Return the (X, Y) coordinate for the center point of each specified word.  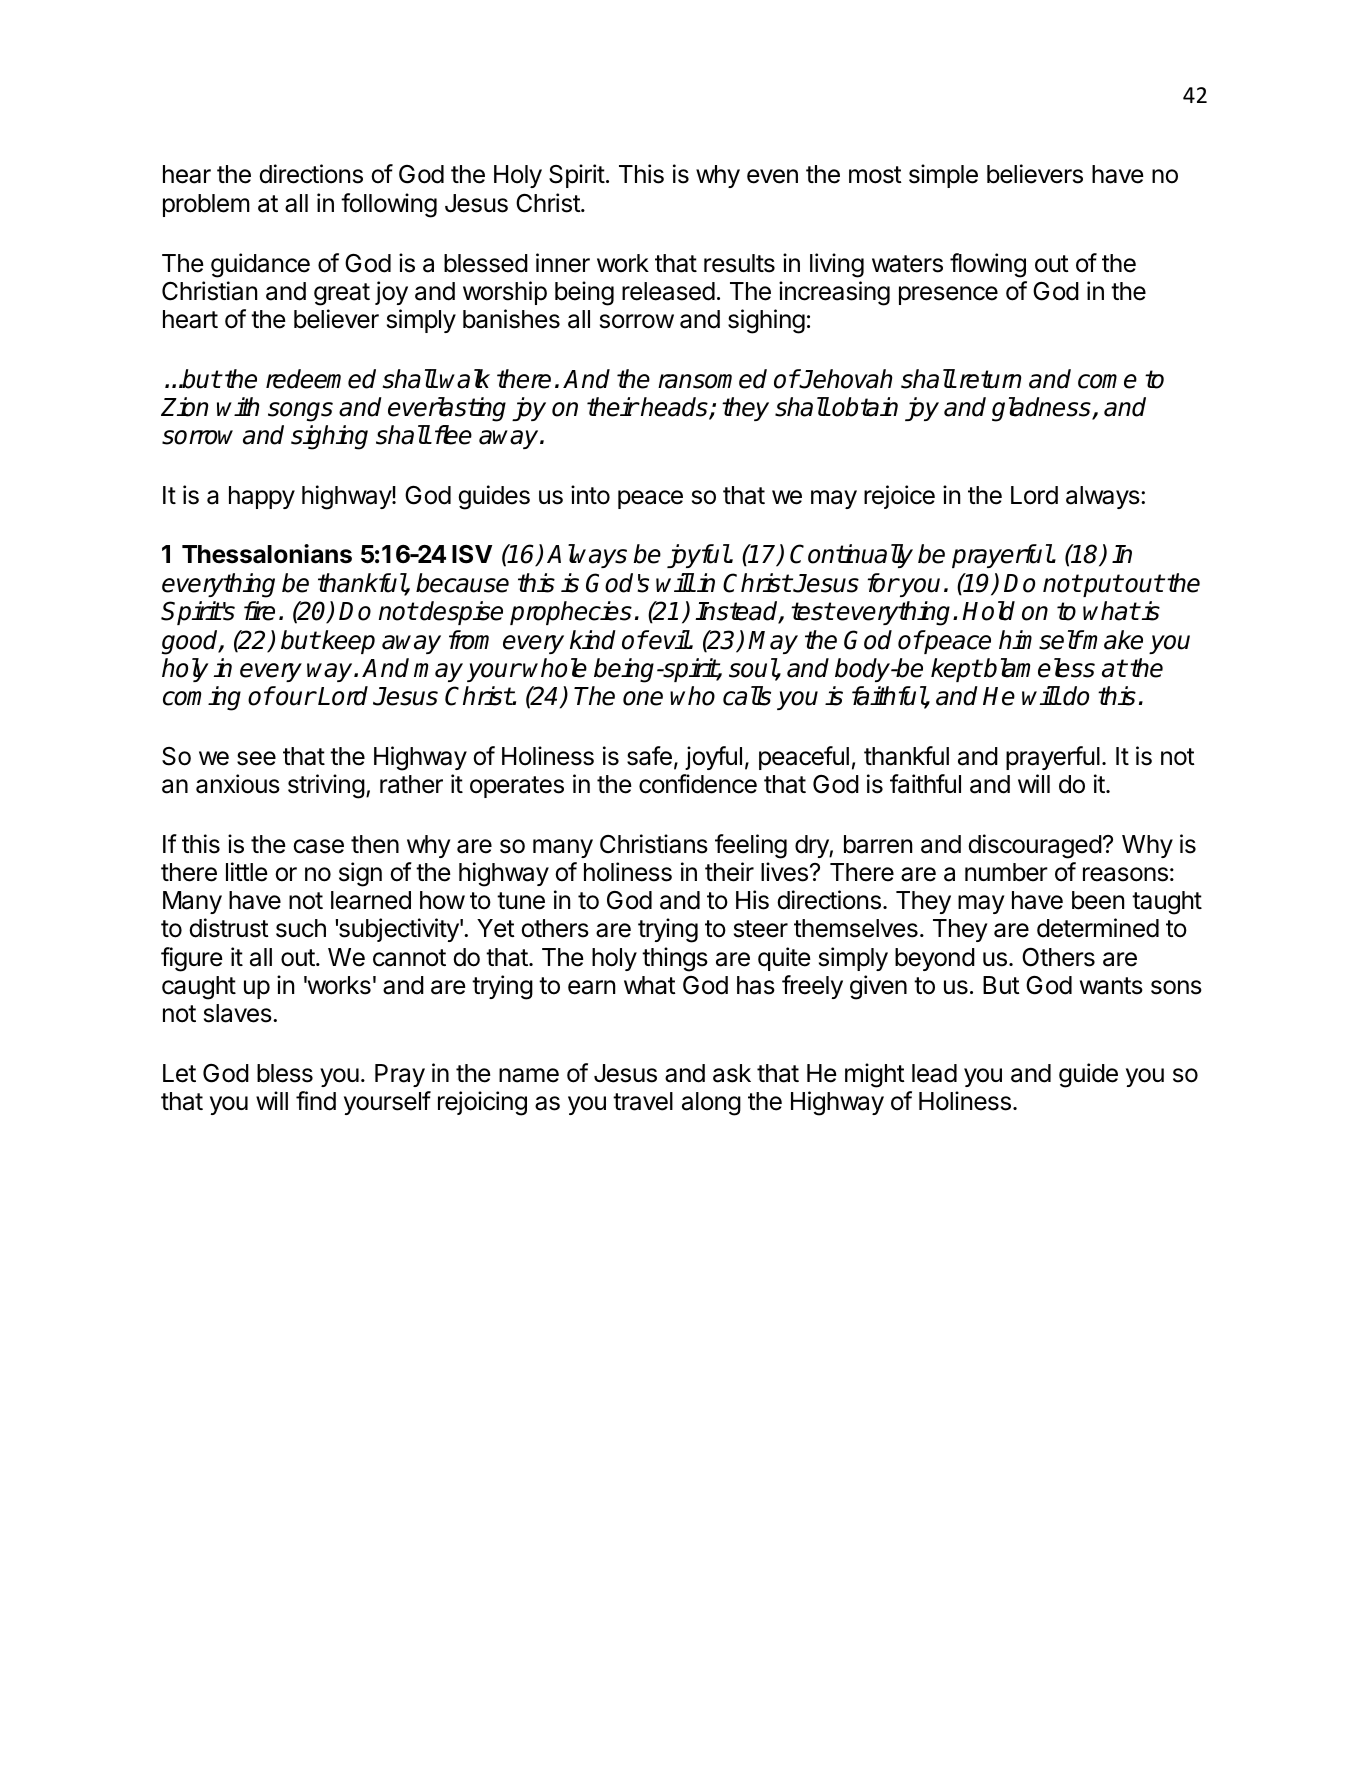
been (1098, 900)
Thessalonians (267, 554)
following (389, 205)
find (316, 1101)
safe (649, 756)
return (990, 379)
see (256, 758)
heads (674, 408)
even (772, 176)
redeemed (321, 379)
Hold (988, 611)
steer (761, 929)
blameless (1038, 668)
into (590, 495)
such (301, 928)
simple (943, 176)
